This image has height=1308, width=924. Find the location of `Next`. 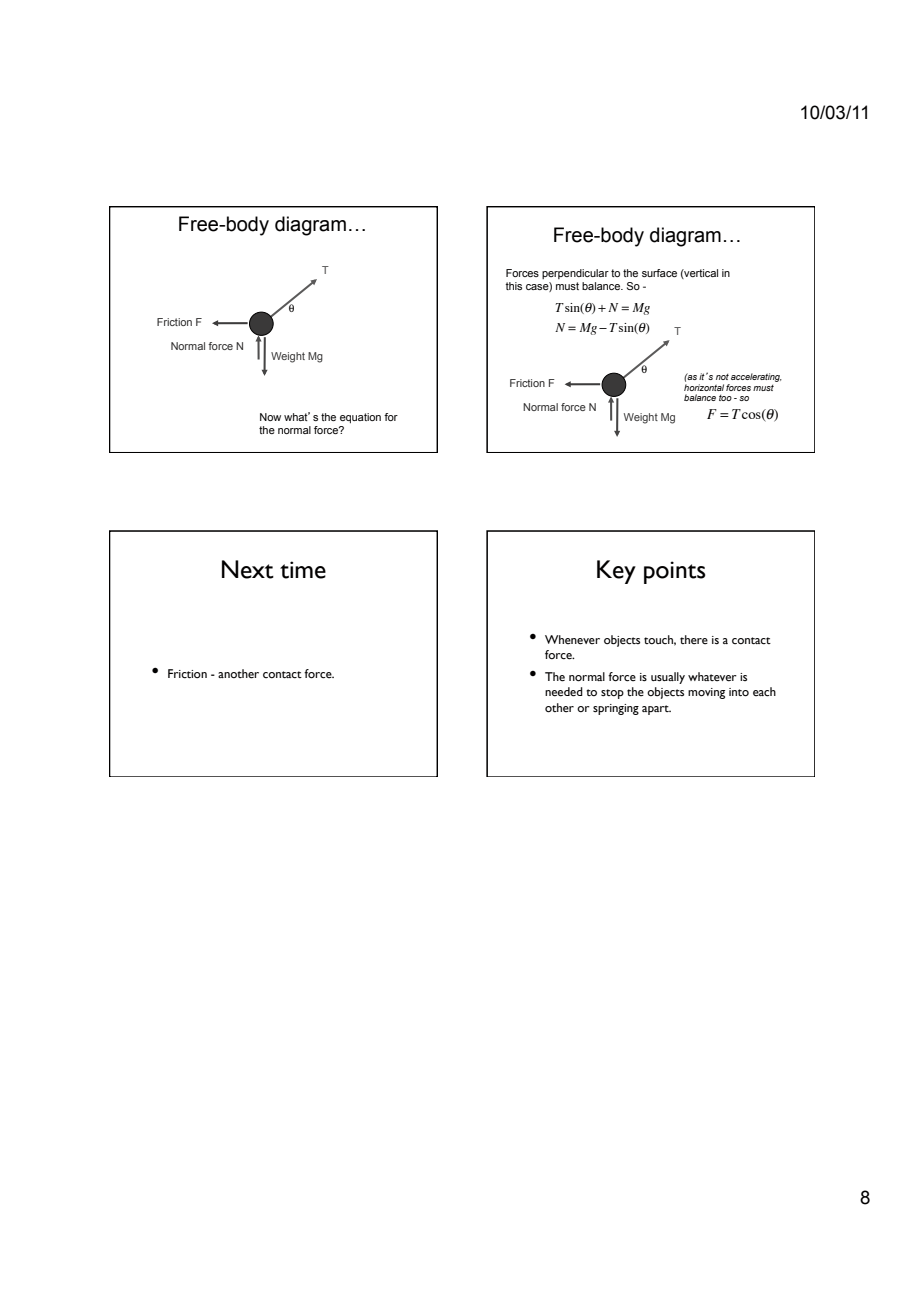

Next is located at coordinates (248, 569).
